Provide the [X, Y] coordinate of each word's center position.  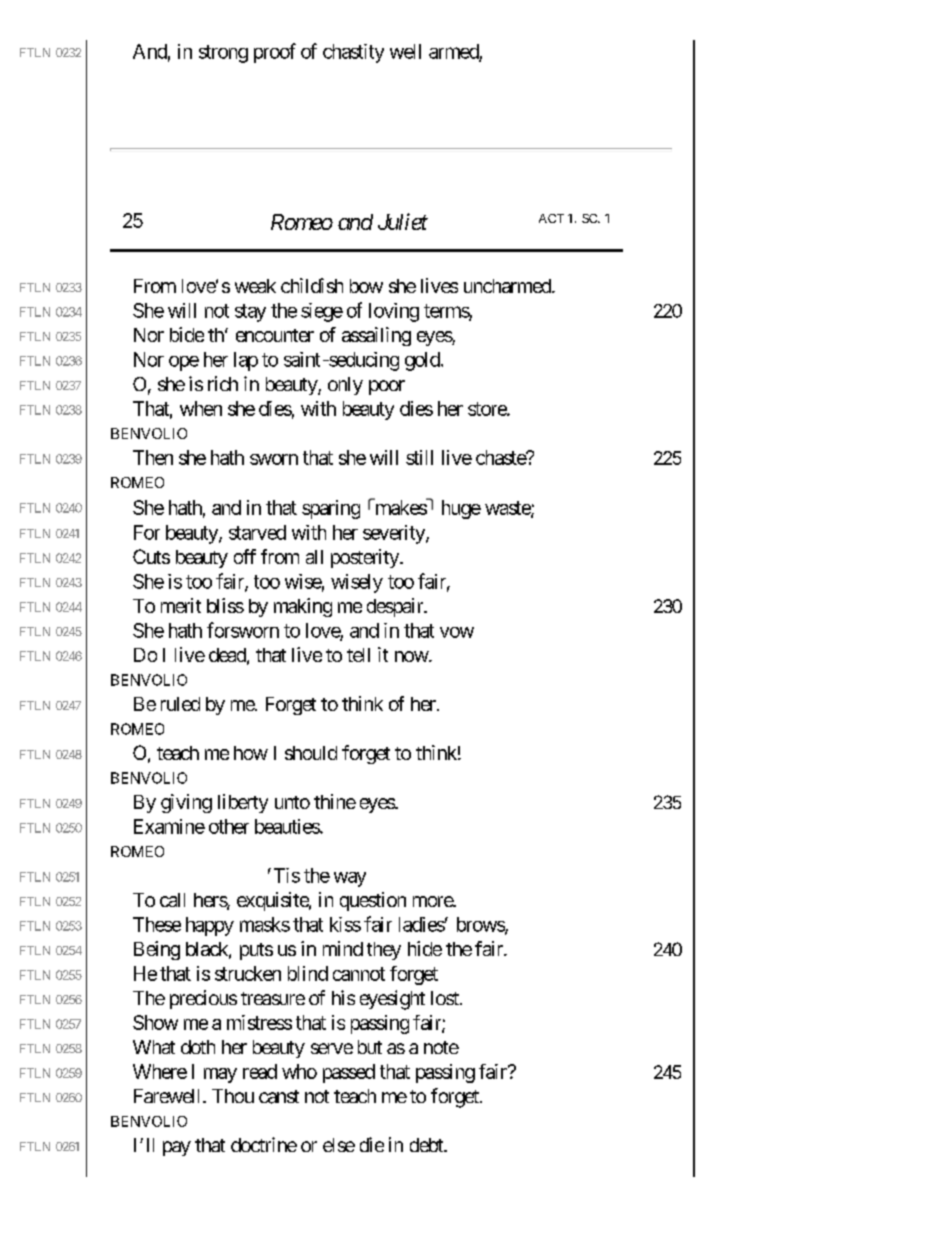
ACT [551, 218]
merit [181, 605]
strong [223, 54]
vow [457, 632]
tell [358, 655]
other [229, 826]
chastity [353, 53]
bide [187, 334]
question [373, 901]
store [488, 409]
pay [177, 1148]
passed [349, 1073]
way [350, 879]
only [345, 386]
